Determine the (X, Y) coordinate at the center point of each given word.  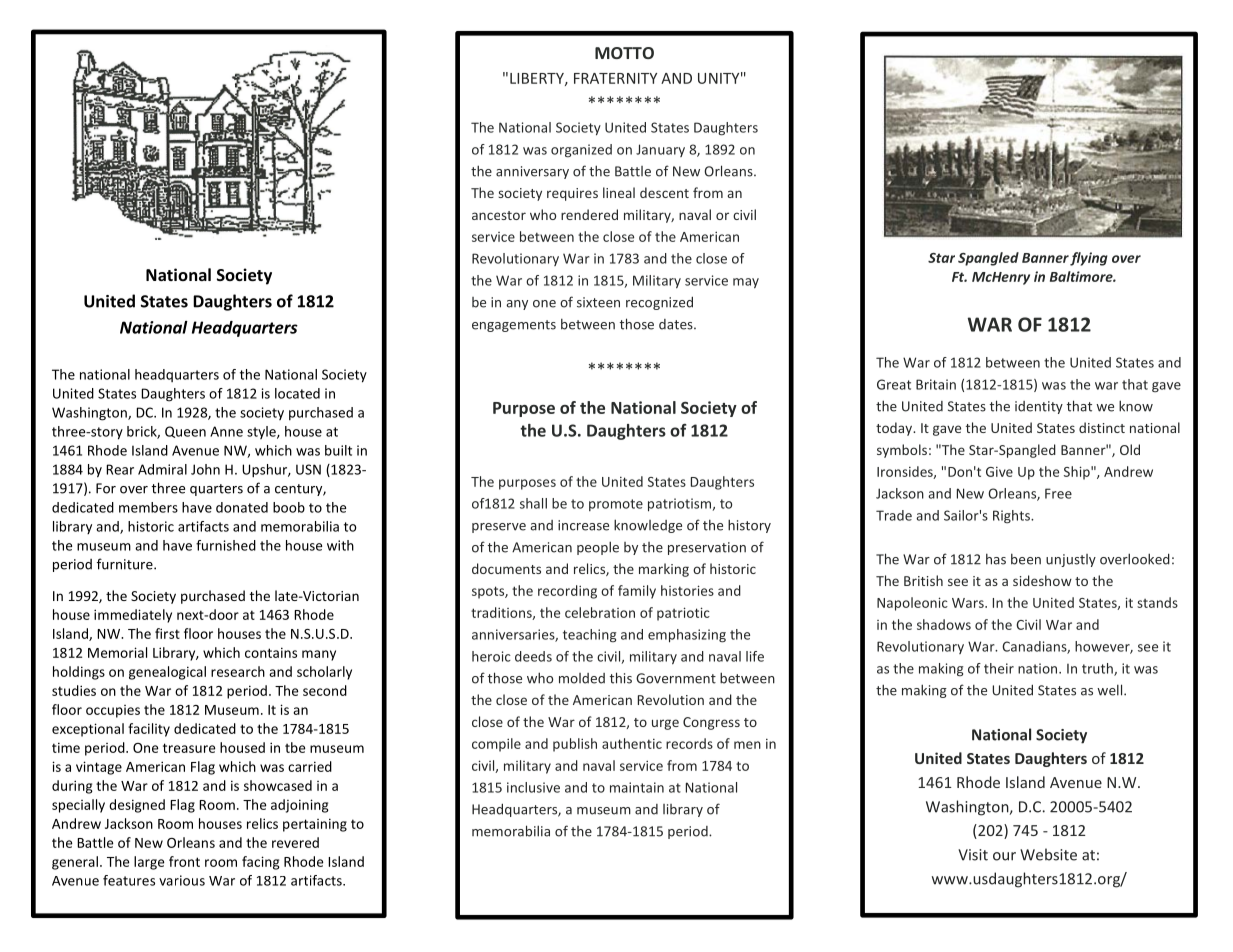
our (1004, 856)
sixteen (598, 302)
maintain (637, 787)
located (297, 393)
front (184, 861)
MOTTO (624, 53)
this (621, 678)
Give (999, 472)
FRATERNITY (615, 78)
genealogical (167, 673)
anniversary (532, 172)
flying (1089, 259)
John (205, 469)
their (999, 668)
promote (616, 505)
